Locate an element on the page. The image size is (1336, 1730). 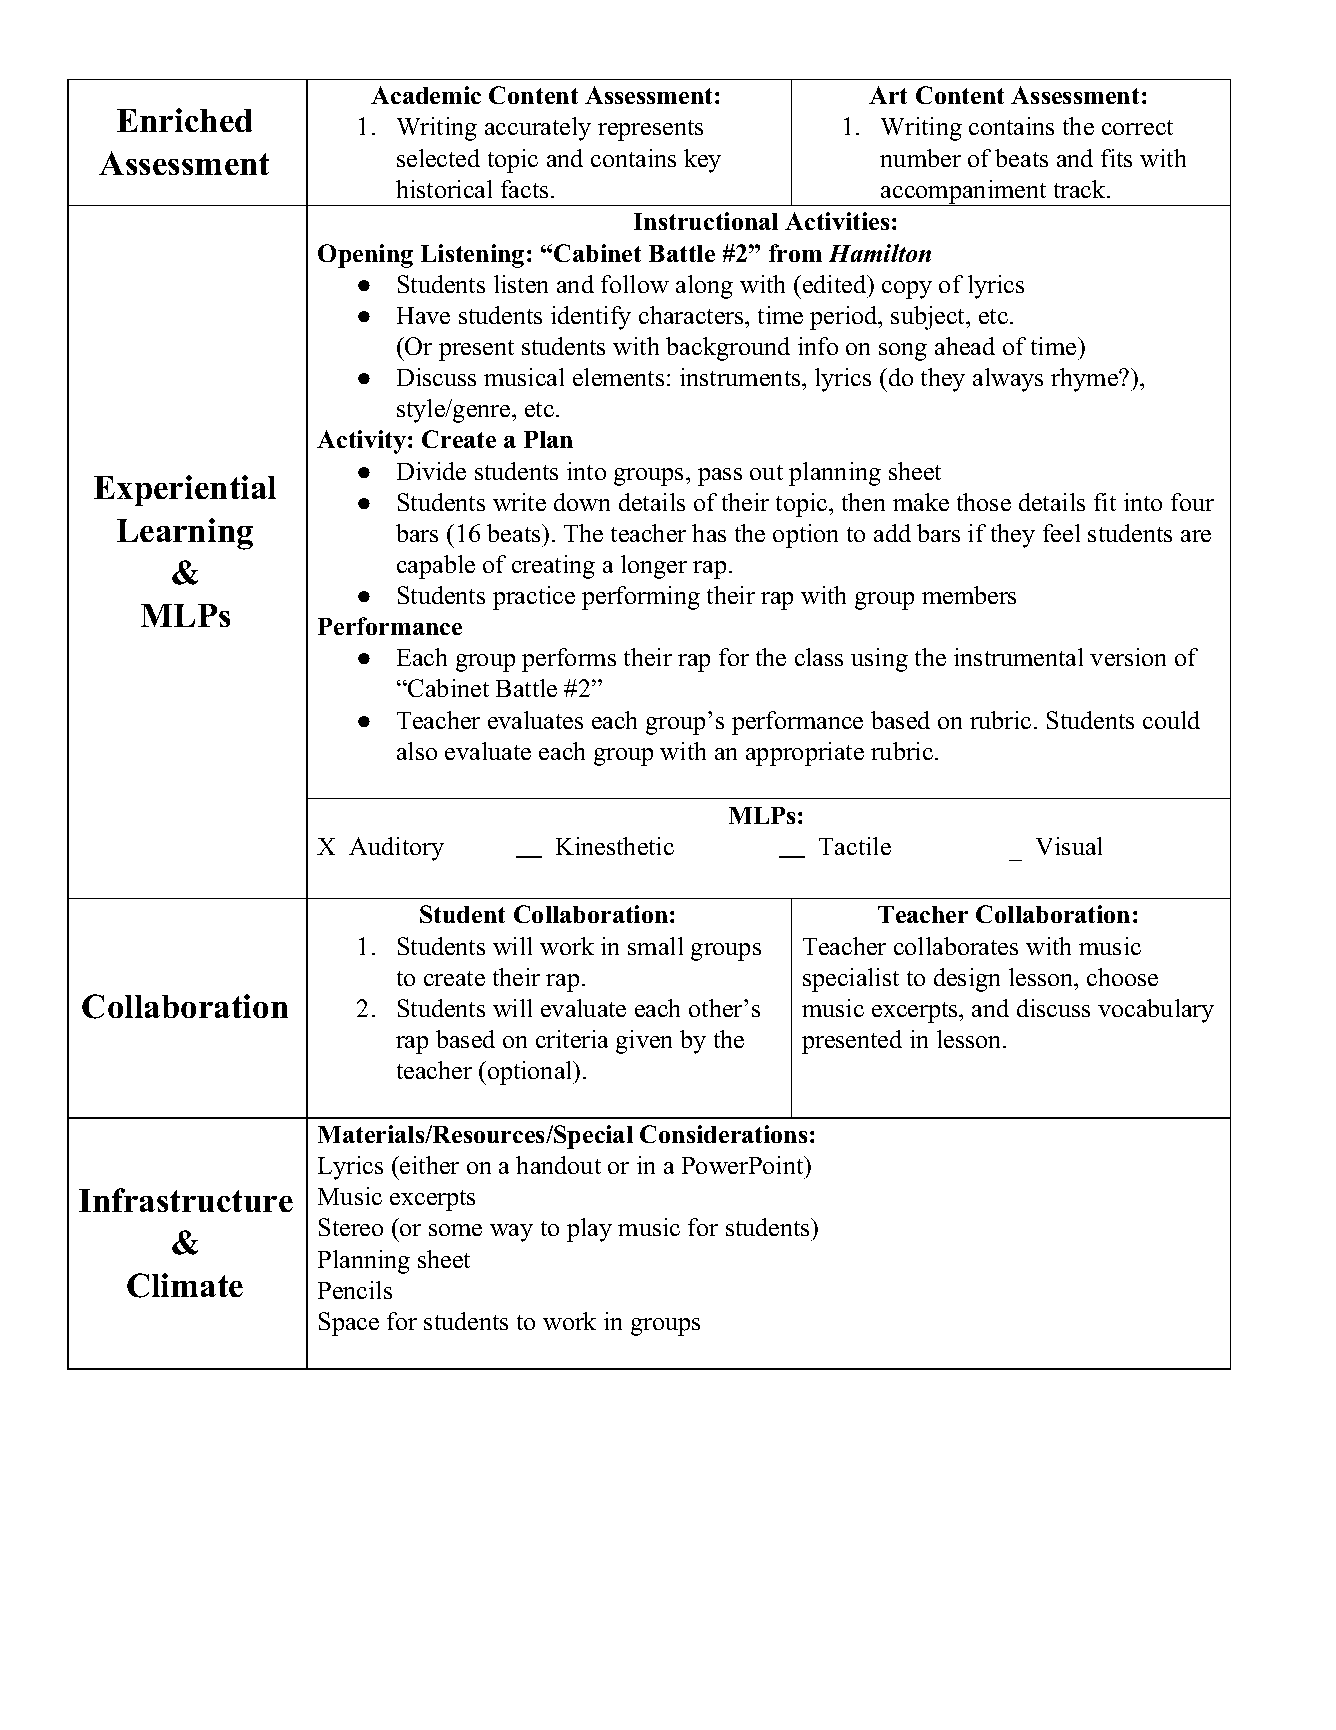
appropriate is located at coordinates (805, 754).
